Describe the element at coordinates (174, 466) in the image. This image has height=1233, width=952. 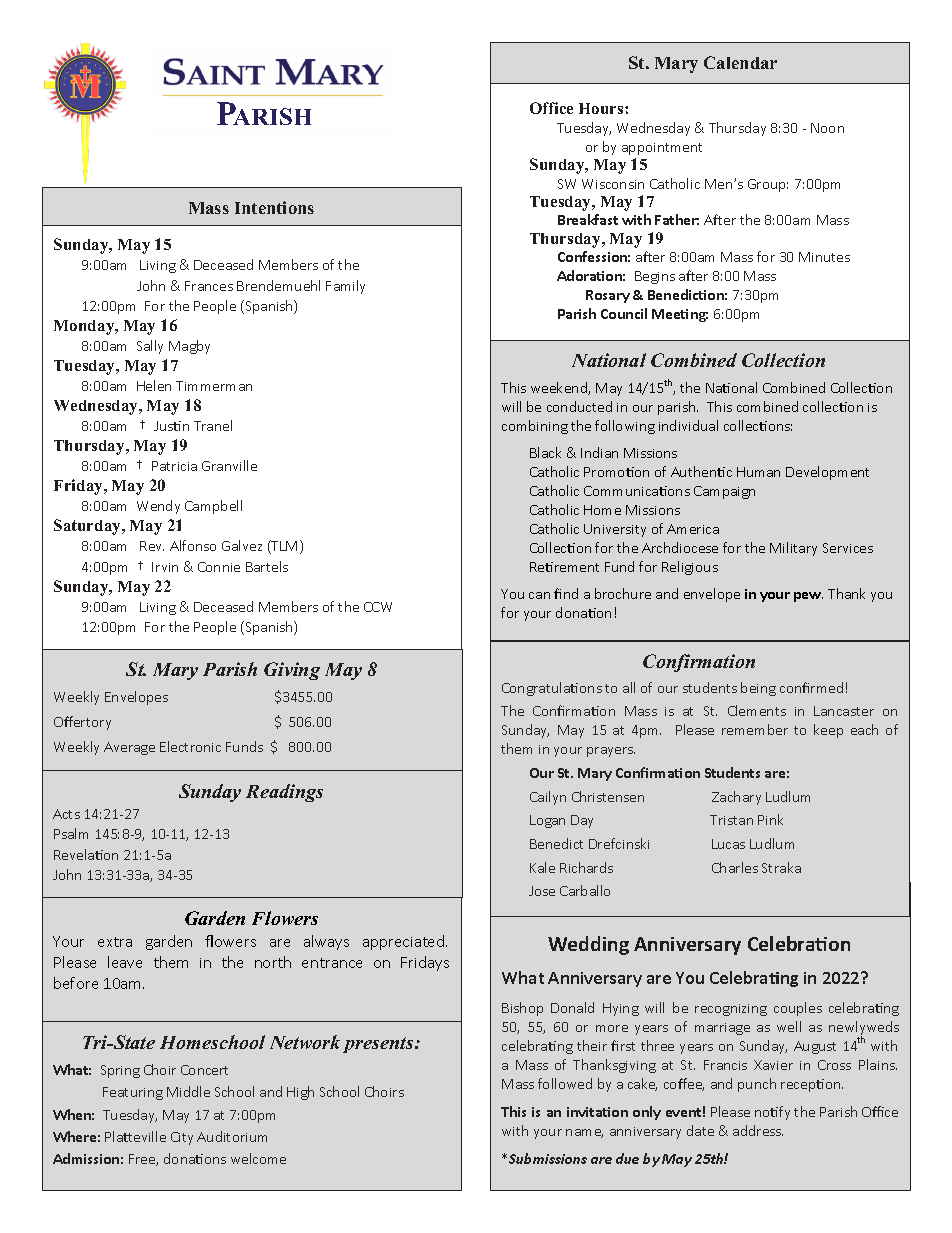
I see `Patricia` at that location.
